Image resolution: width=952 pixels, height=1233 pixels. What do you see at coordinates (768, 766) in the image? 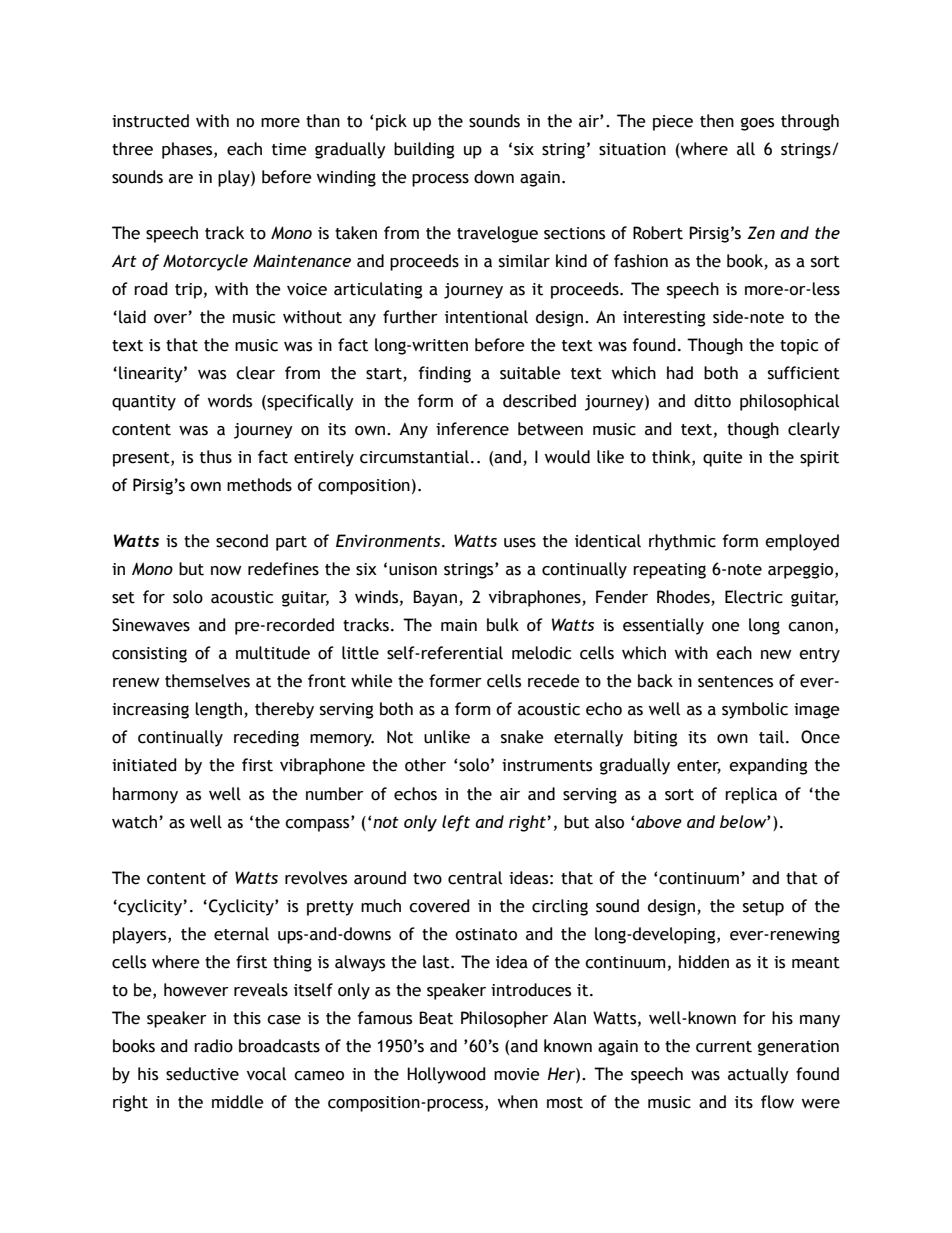
I see `expanding` at bounding box center [768, 766].
